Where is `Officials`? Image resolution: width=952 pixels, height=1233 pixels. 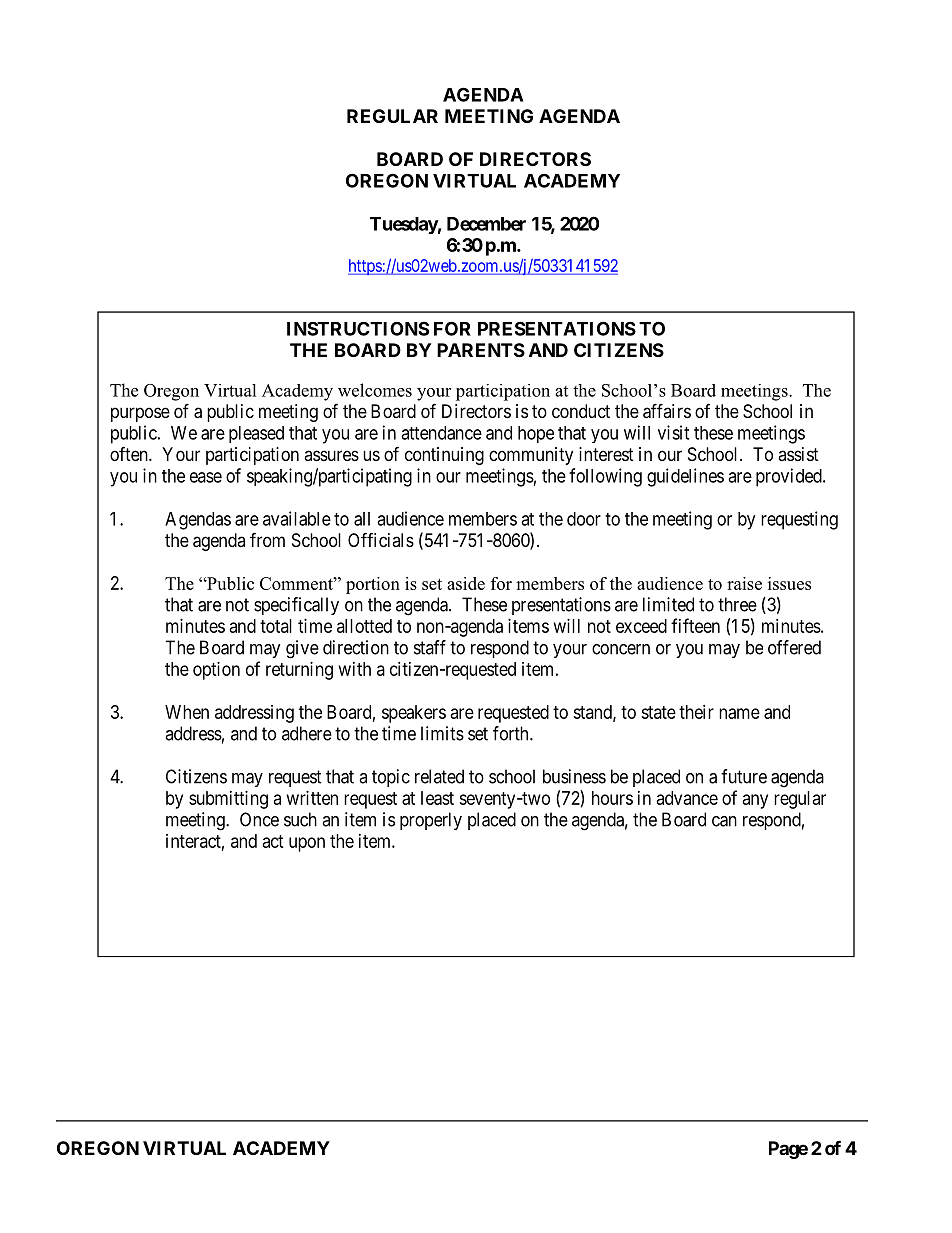
Officials is located at coordinates (381, 539).
